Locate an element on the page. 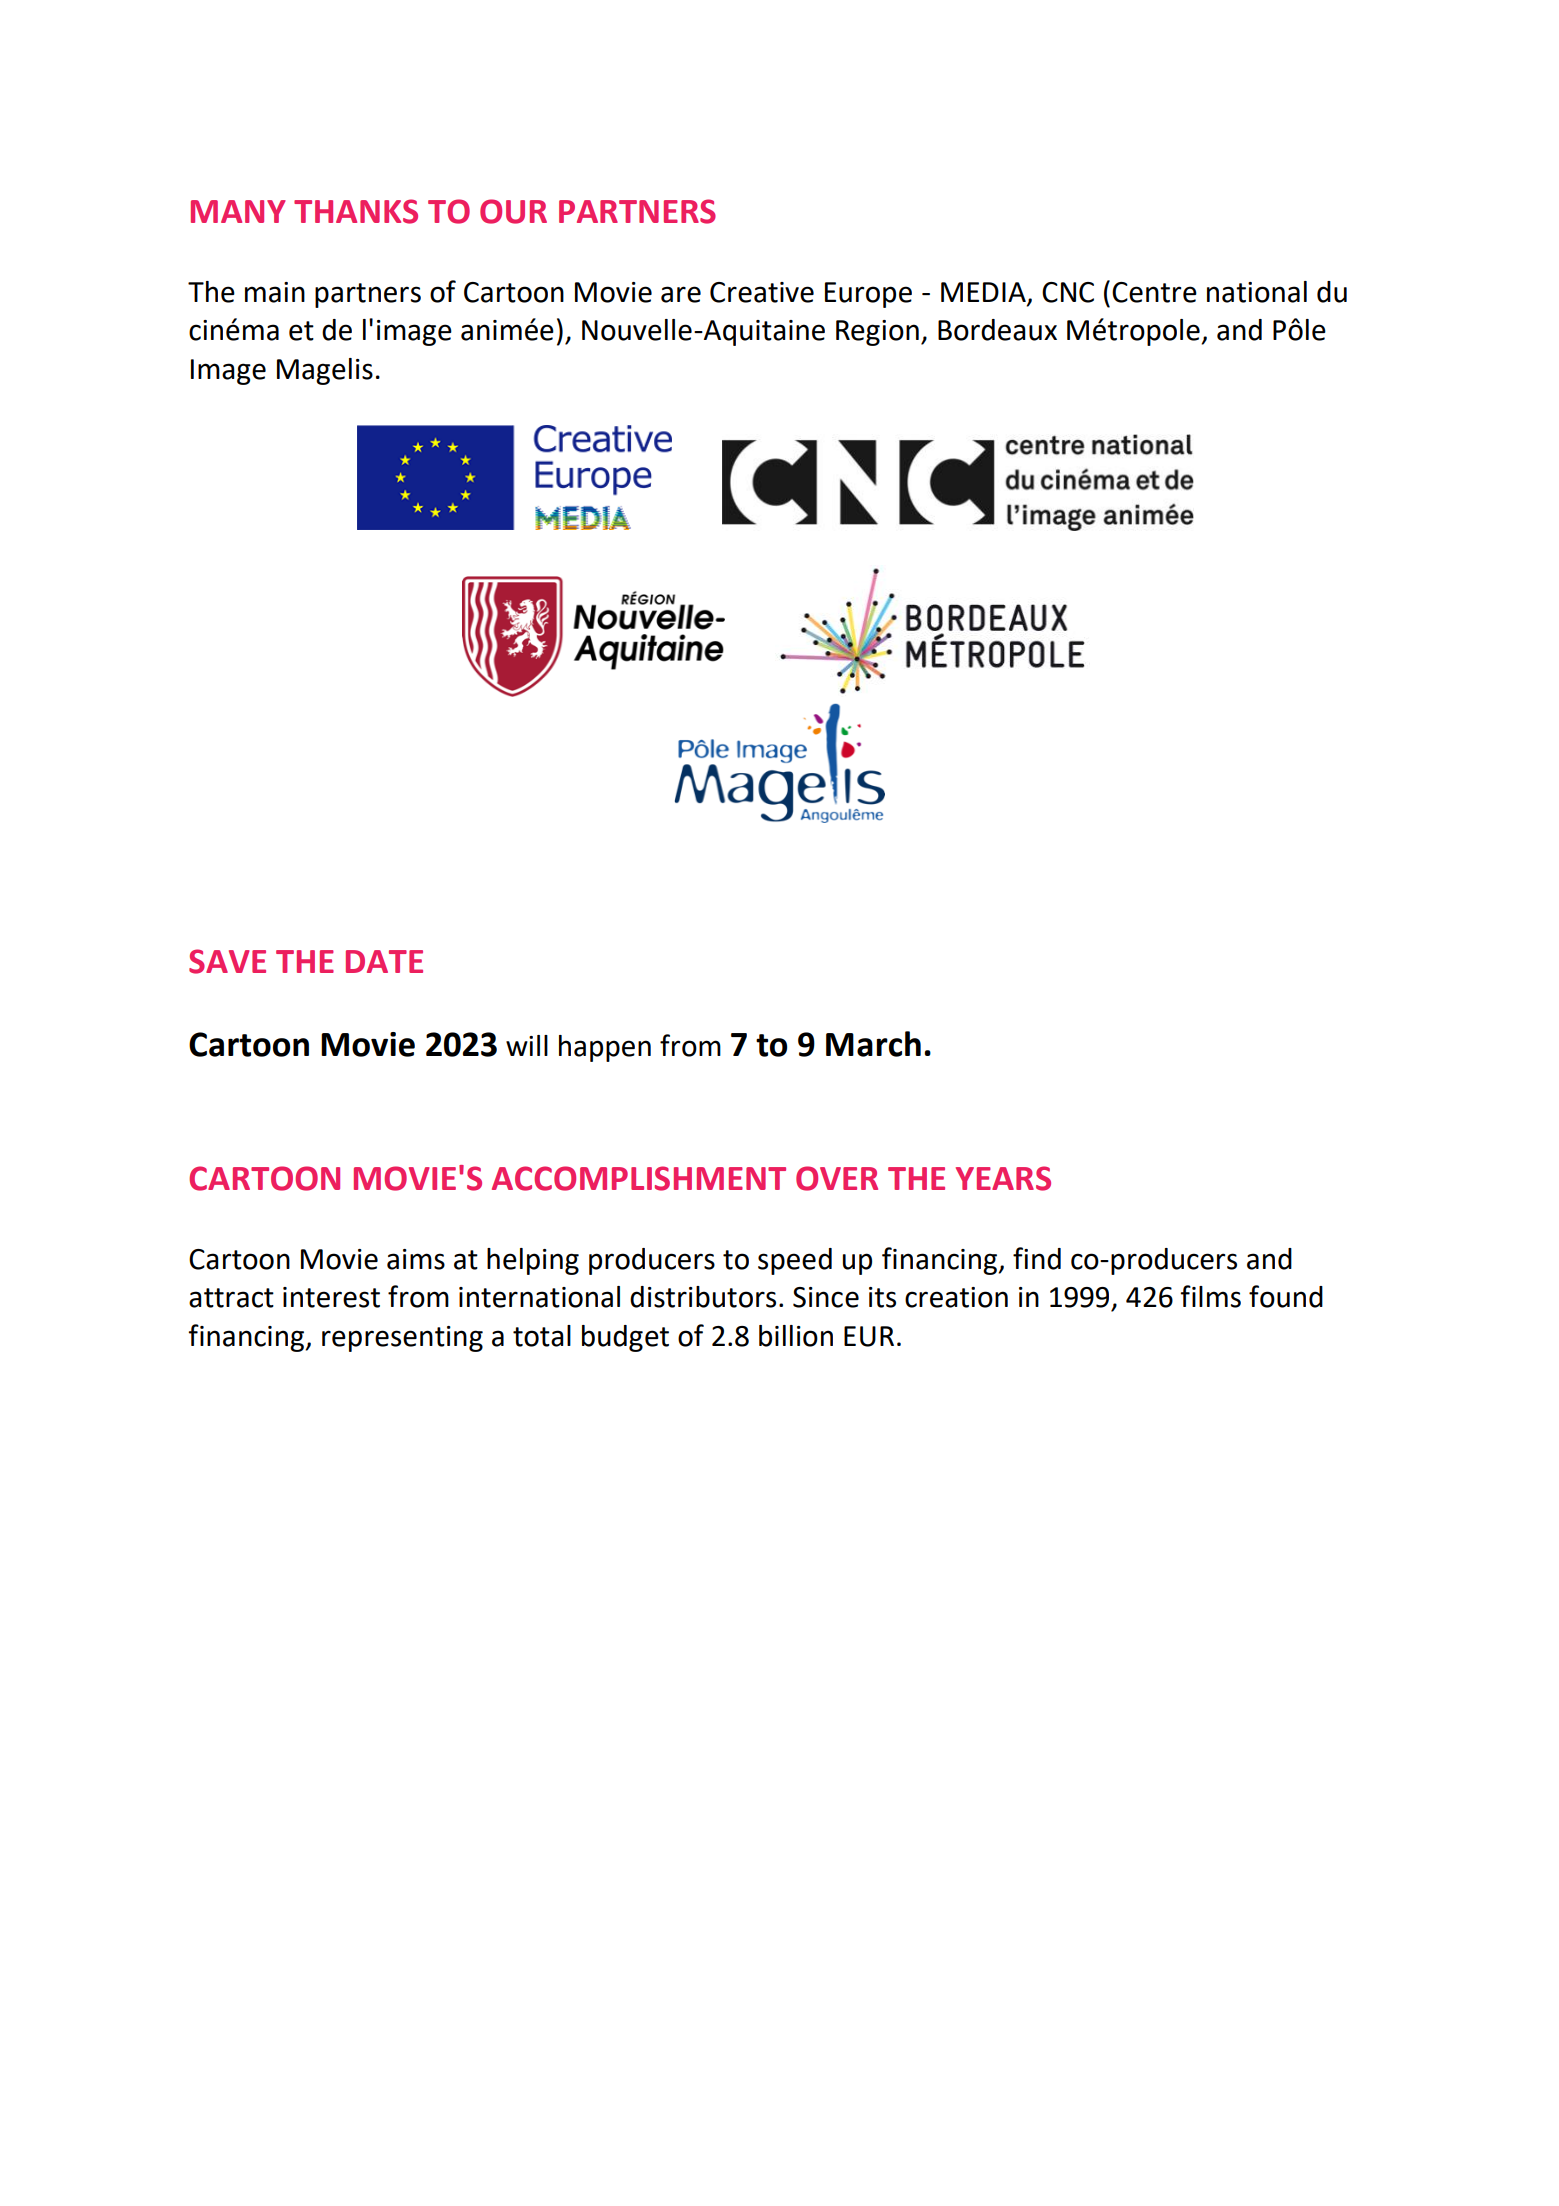  interest is located at coordinates (331, 1297).
